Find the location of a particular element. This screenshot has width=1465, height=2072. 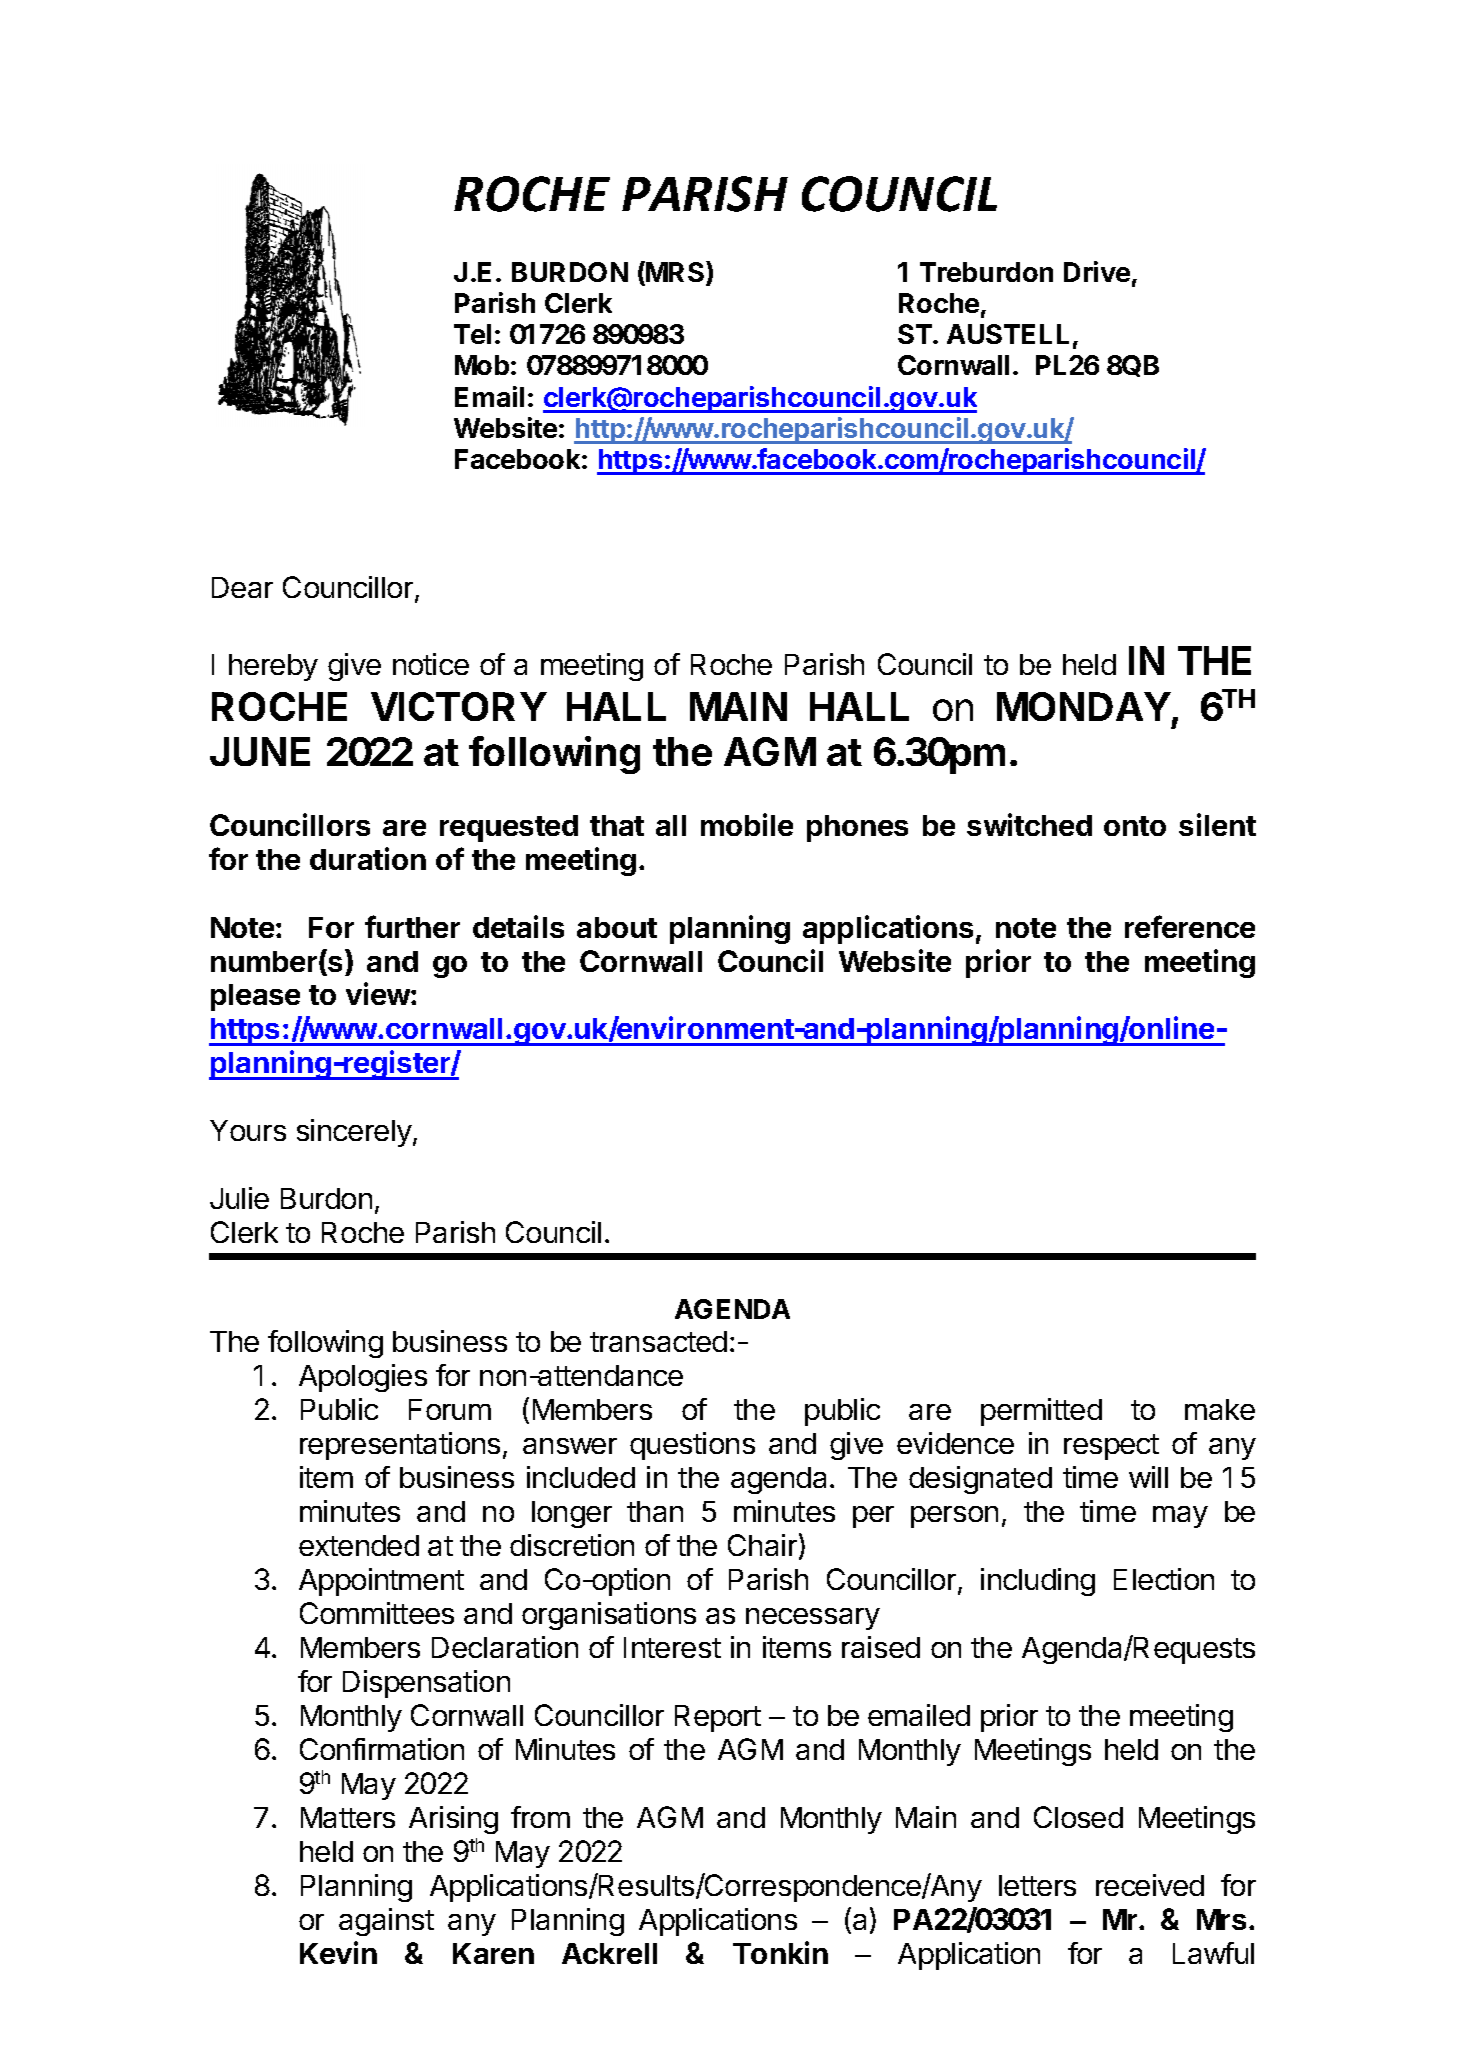

Tonkin is located at coordinates (780, 1952).
